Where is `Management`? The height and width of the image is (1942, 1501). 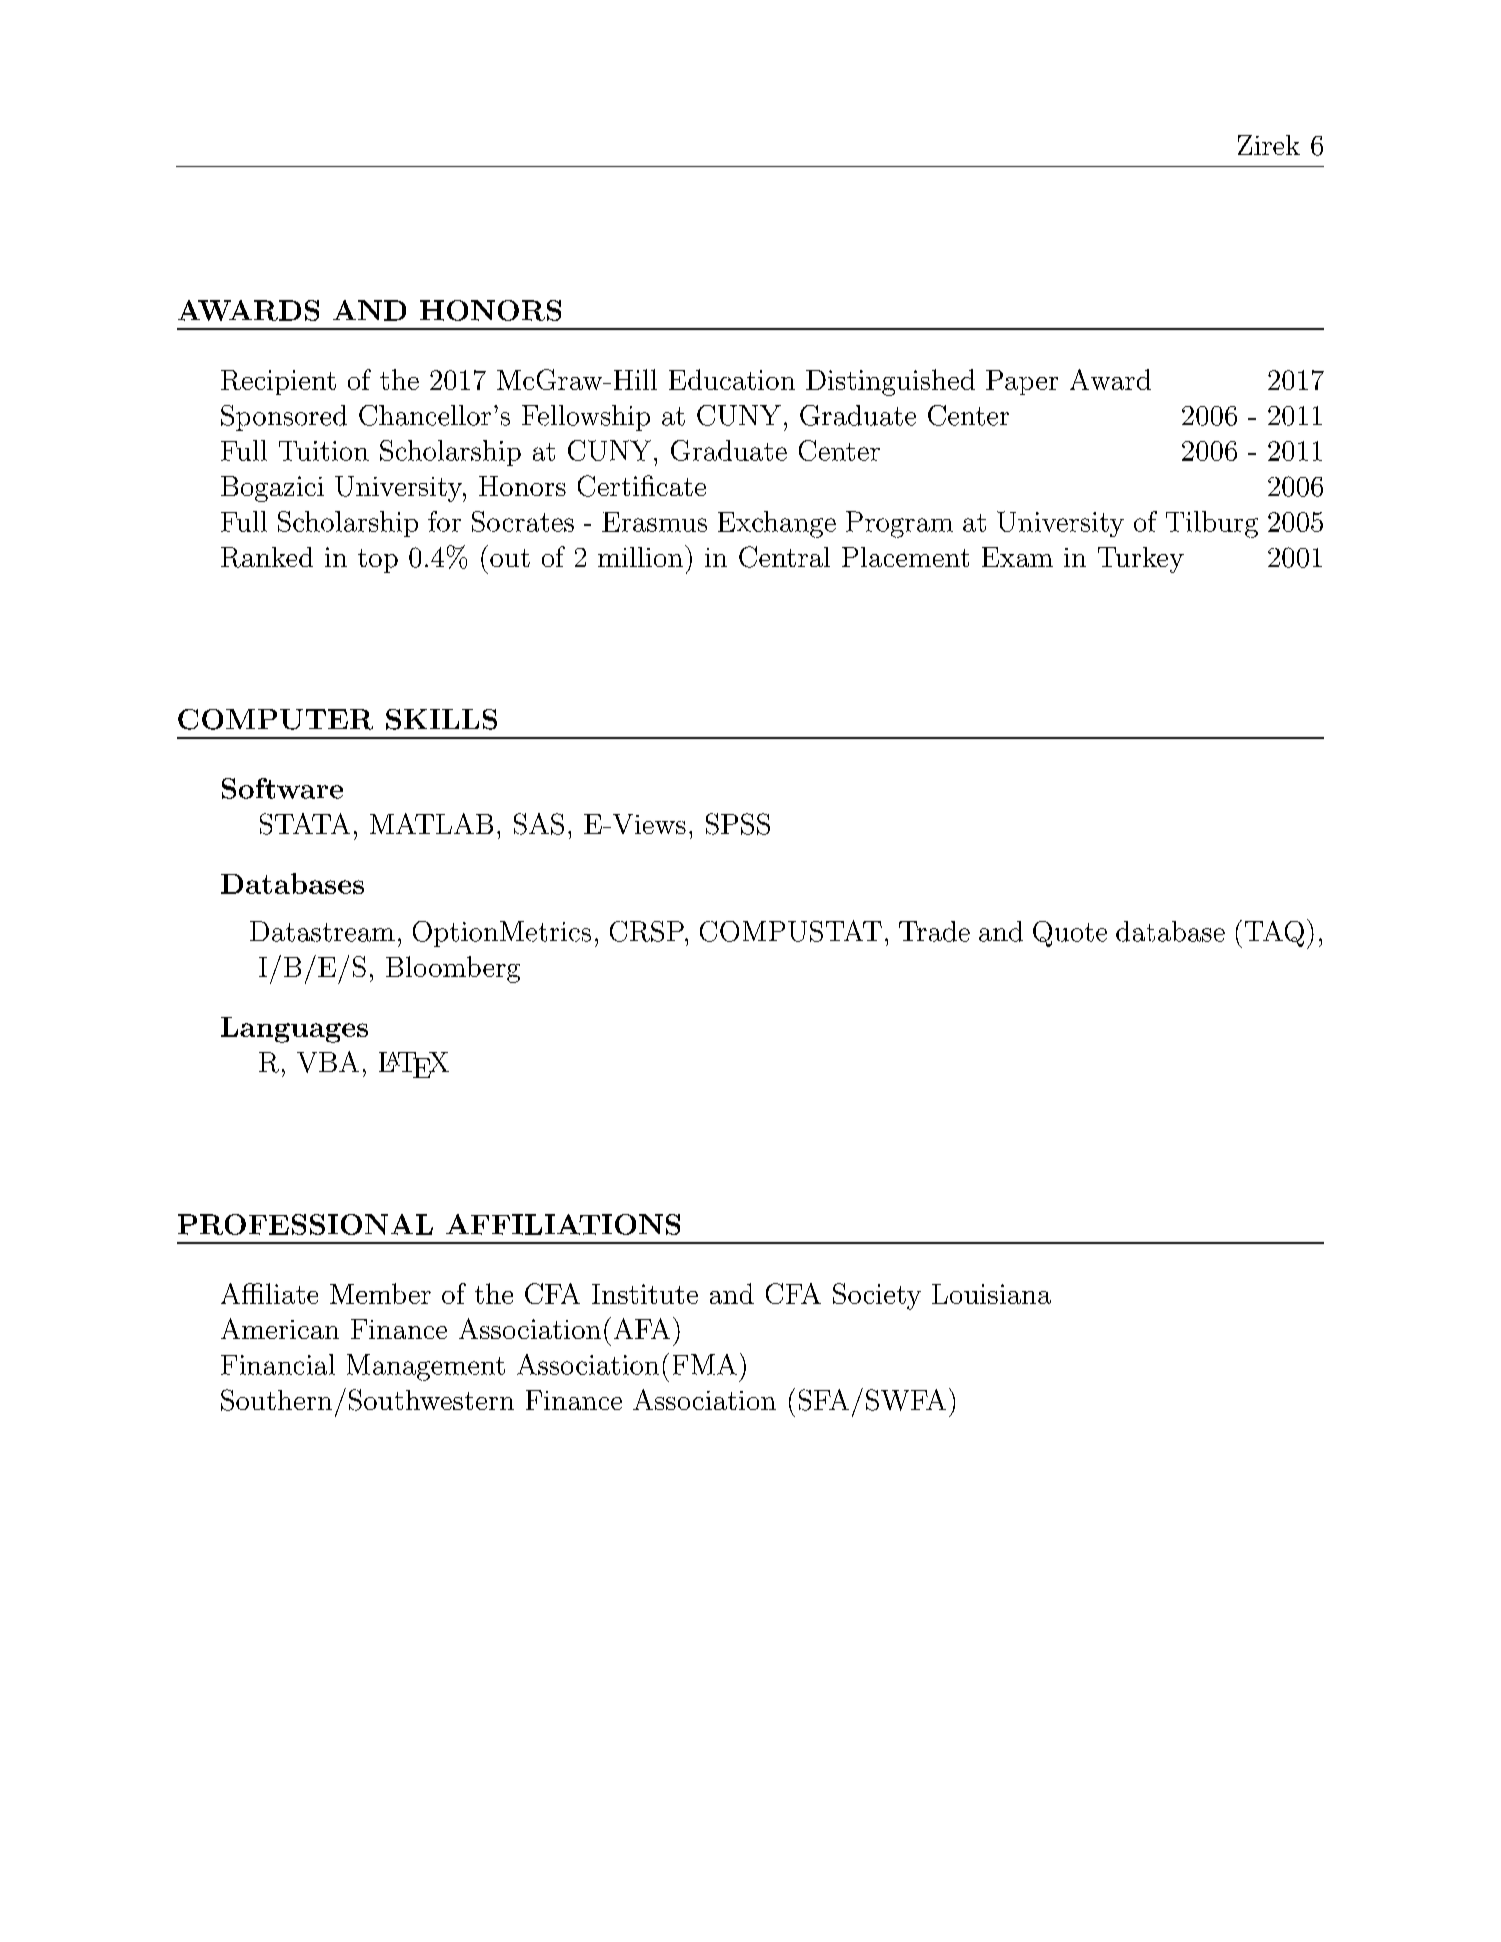
Management is located at coordinates (426, 1367).
